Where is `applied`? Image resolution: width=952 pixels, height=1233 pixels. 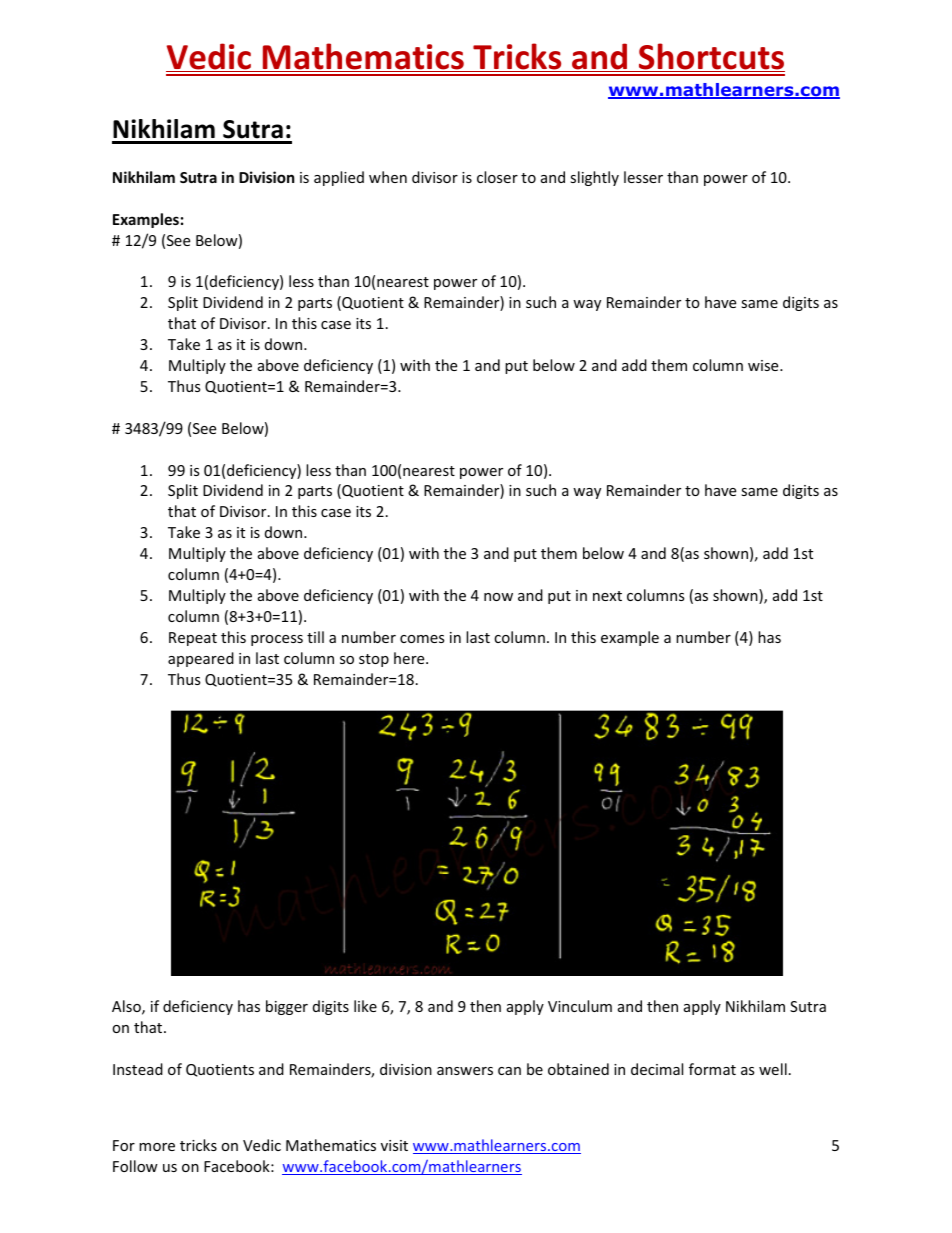 applied is located at coordinates (339, 178).
